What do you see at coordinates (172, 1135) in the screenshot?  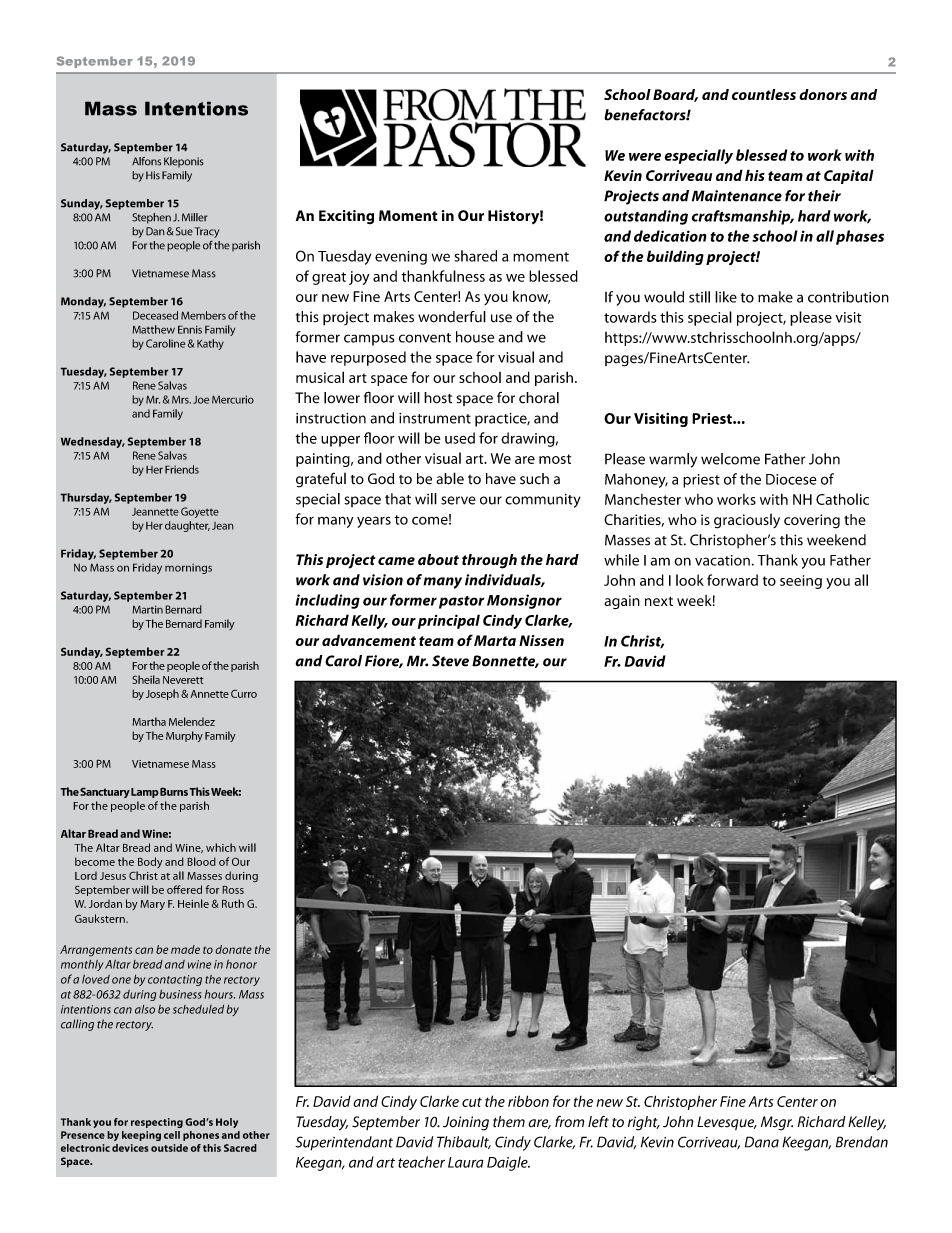 I see `cell` at bounding box center [172, 1135].
